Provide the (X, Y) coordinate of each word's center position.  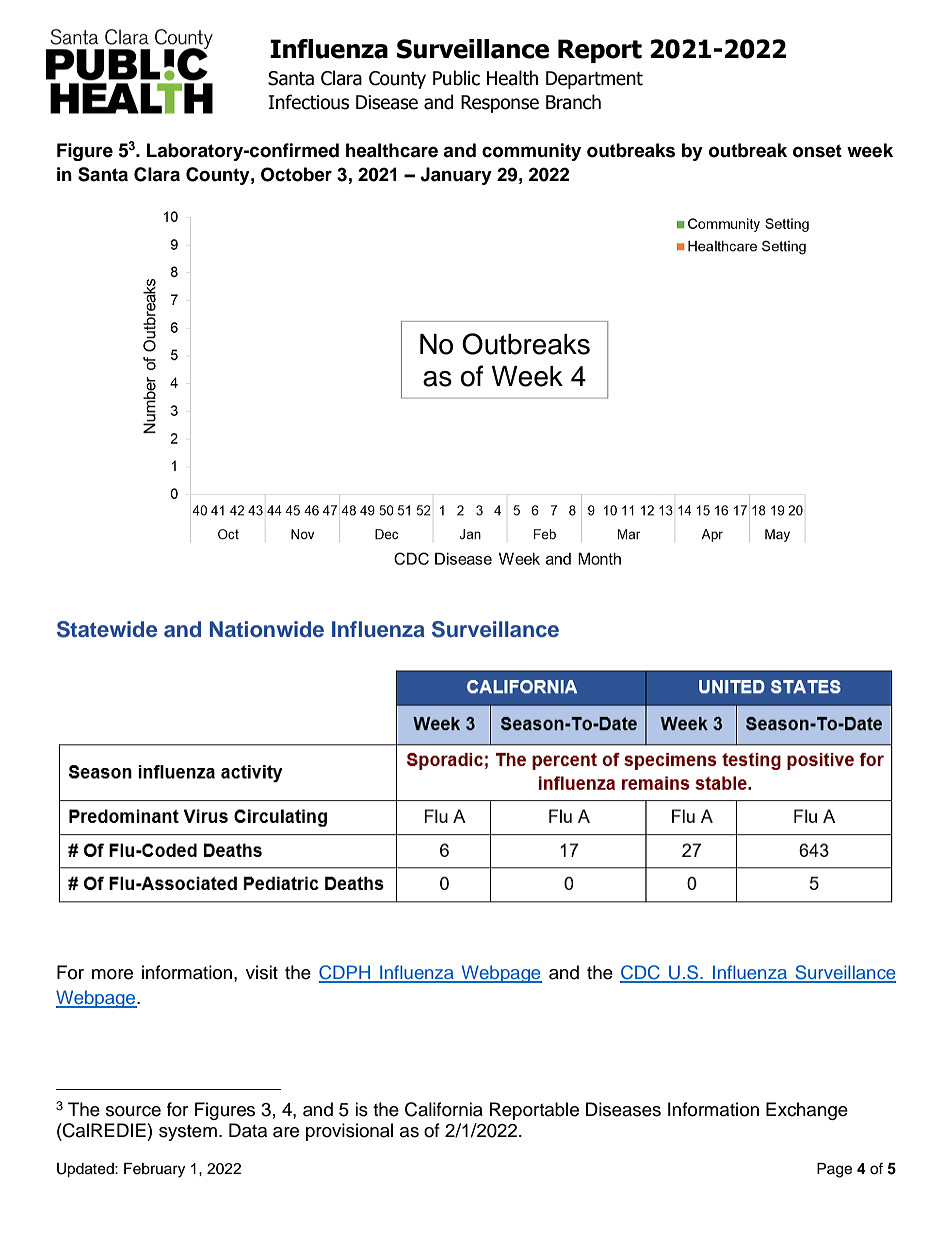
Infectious (308, 102)
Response (500, 104)
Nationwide (267, 629)
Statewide (107, 629)
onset (817, 151)
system (188, 1133)
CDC (641, 973)
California (444, 1109)
